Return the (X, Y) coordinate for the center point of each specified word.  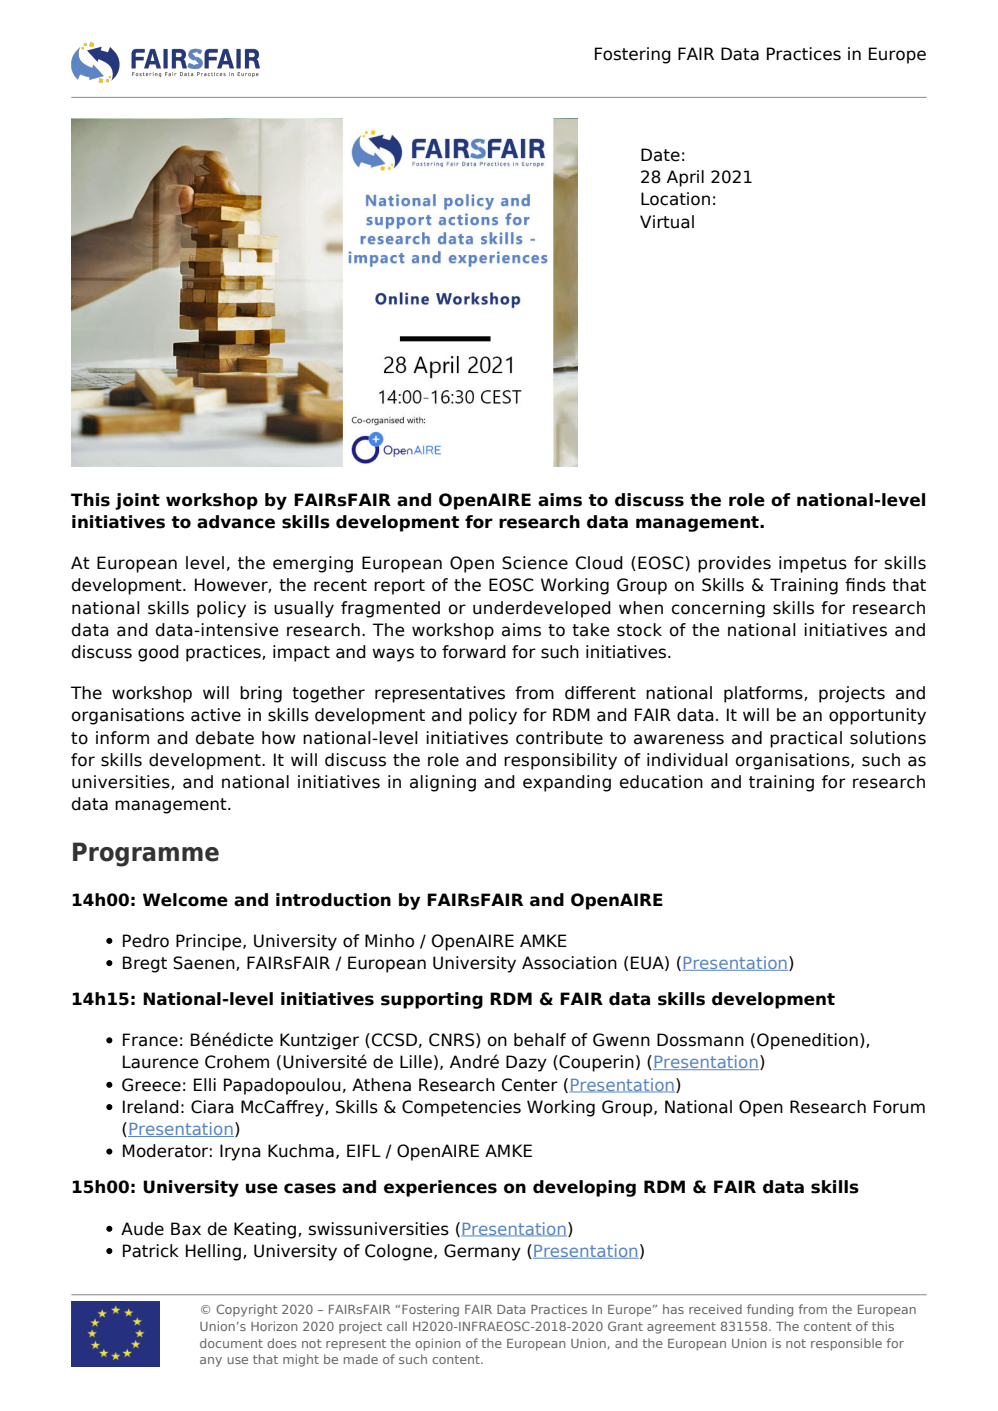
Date (660, 155)
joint (137, 501)
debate (225, 738)
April (685, 178)
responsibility (560, 761)
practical (806, 739)
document (231, 1343)
